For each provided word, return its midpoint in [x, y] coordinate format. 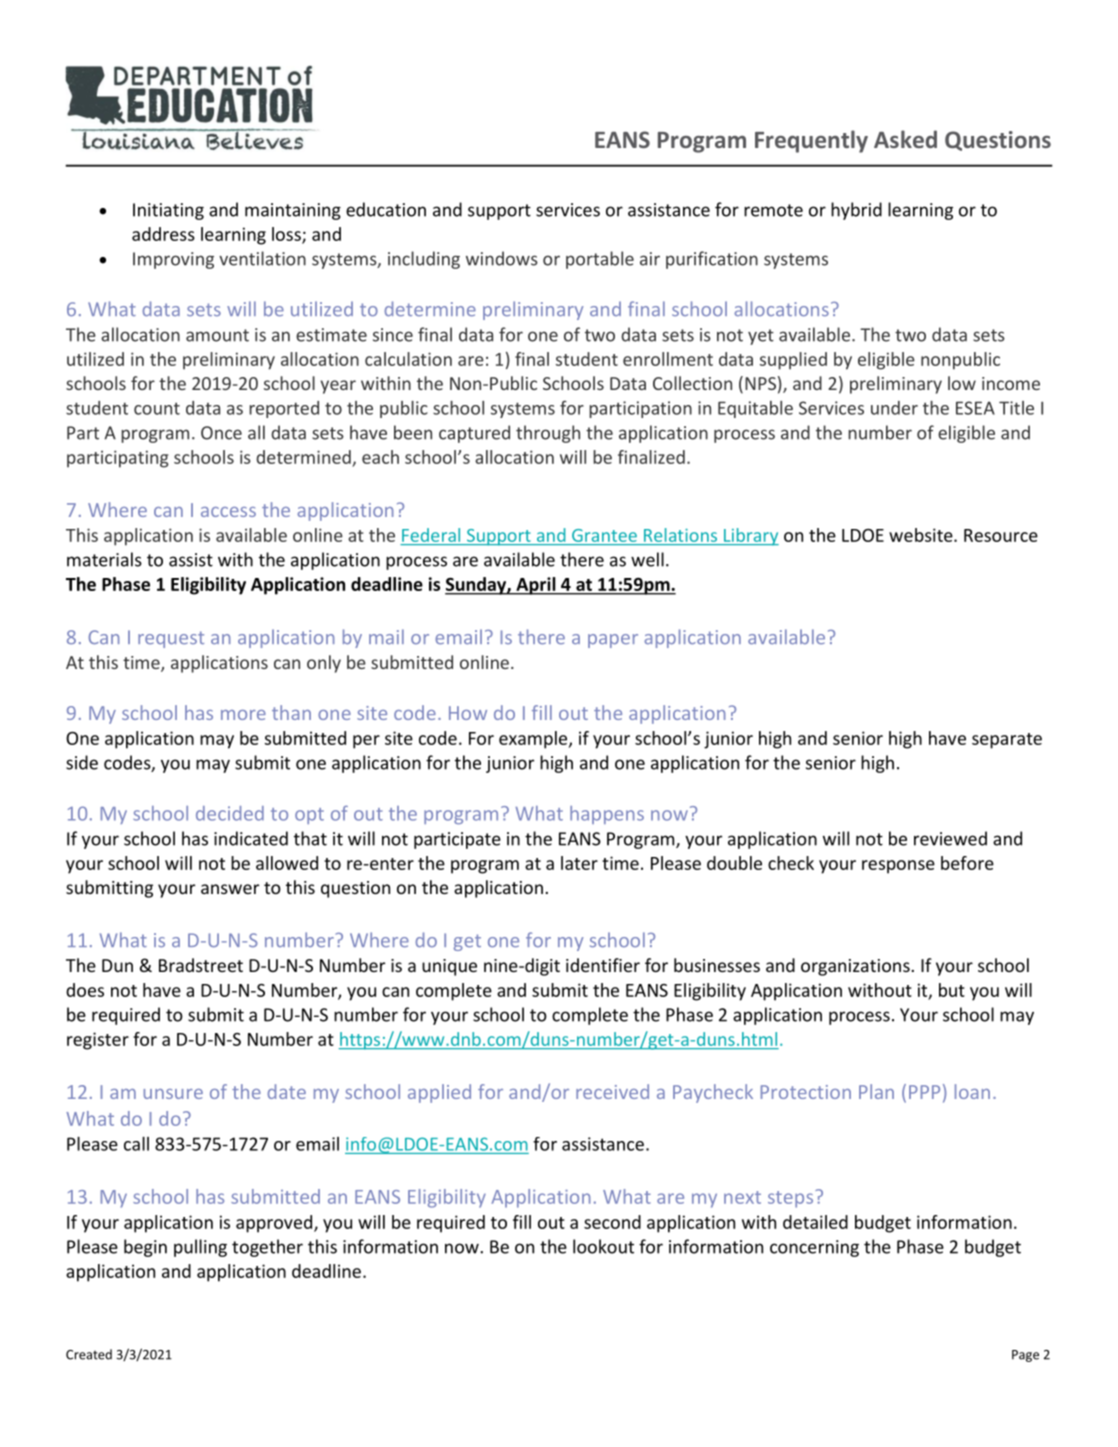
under [894, 408]
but [952, 990]
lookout [603, 1246]
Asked [905, 139]
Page [1025, 1356]
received [612, 1091]
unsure [173, 1094]
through [548, 434]
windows [502, 258]
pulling [200, 1248]
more [243, 715]
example [534, 740]
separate [1007, 741]
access [228, 512]
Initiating [168, 211]
